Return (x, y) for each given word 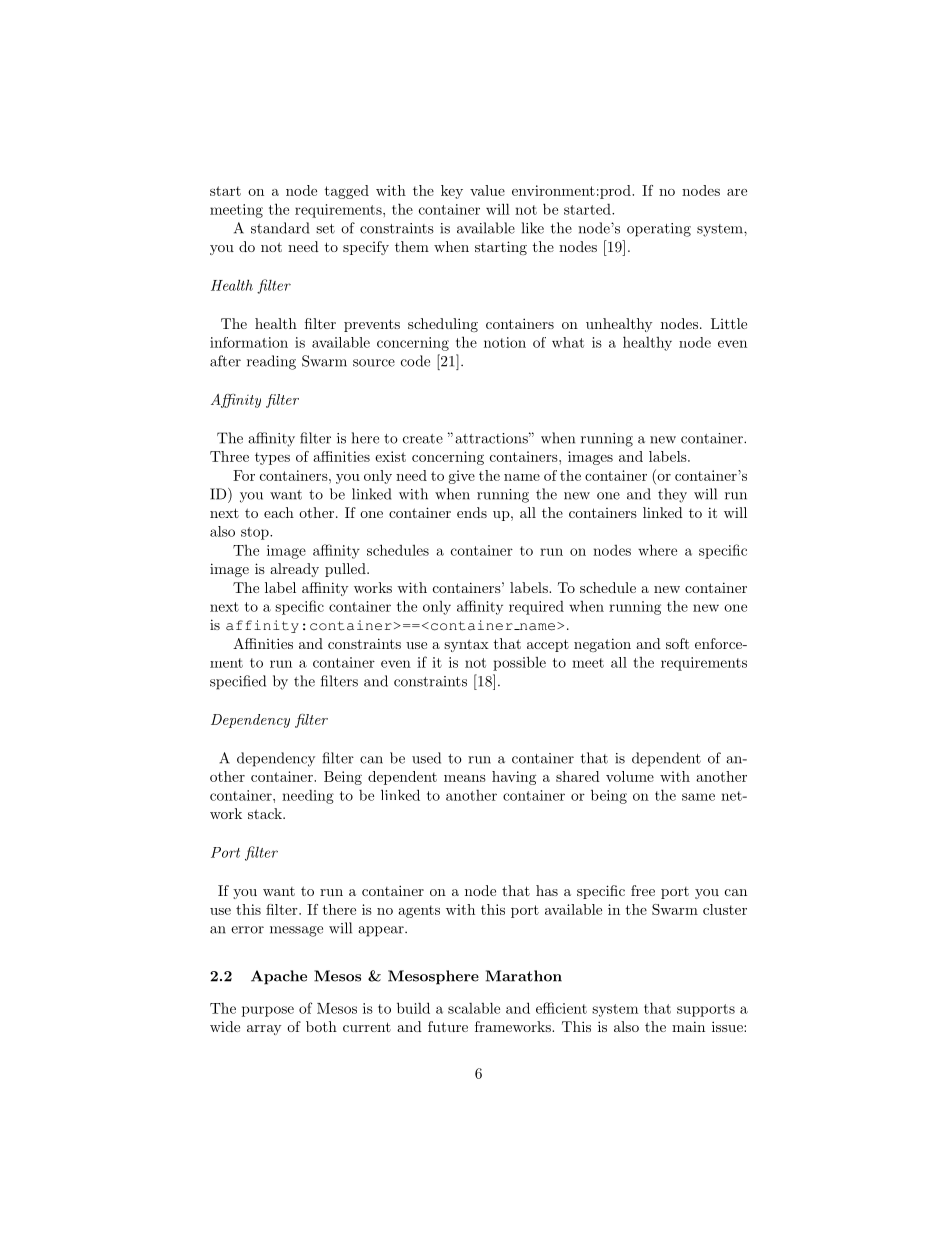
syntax (466, 645)
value (487, 190)
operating (659, 230)
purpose (268, 1011)
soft (677, 643)
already (294, 570)
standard (280, 228)
